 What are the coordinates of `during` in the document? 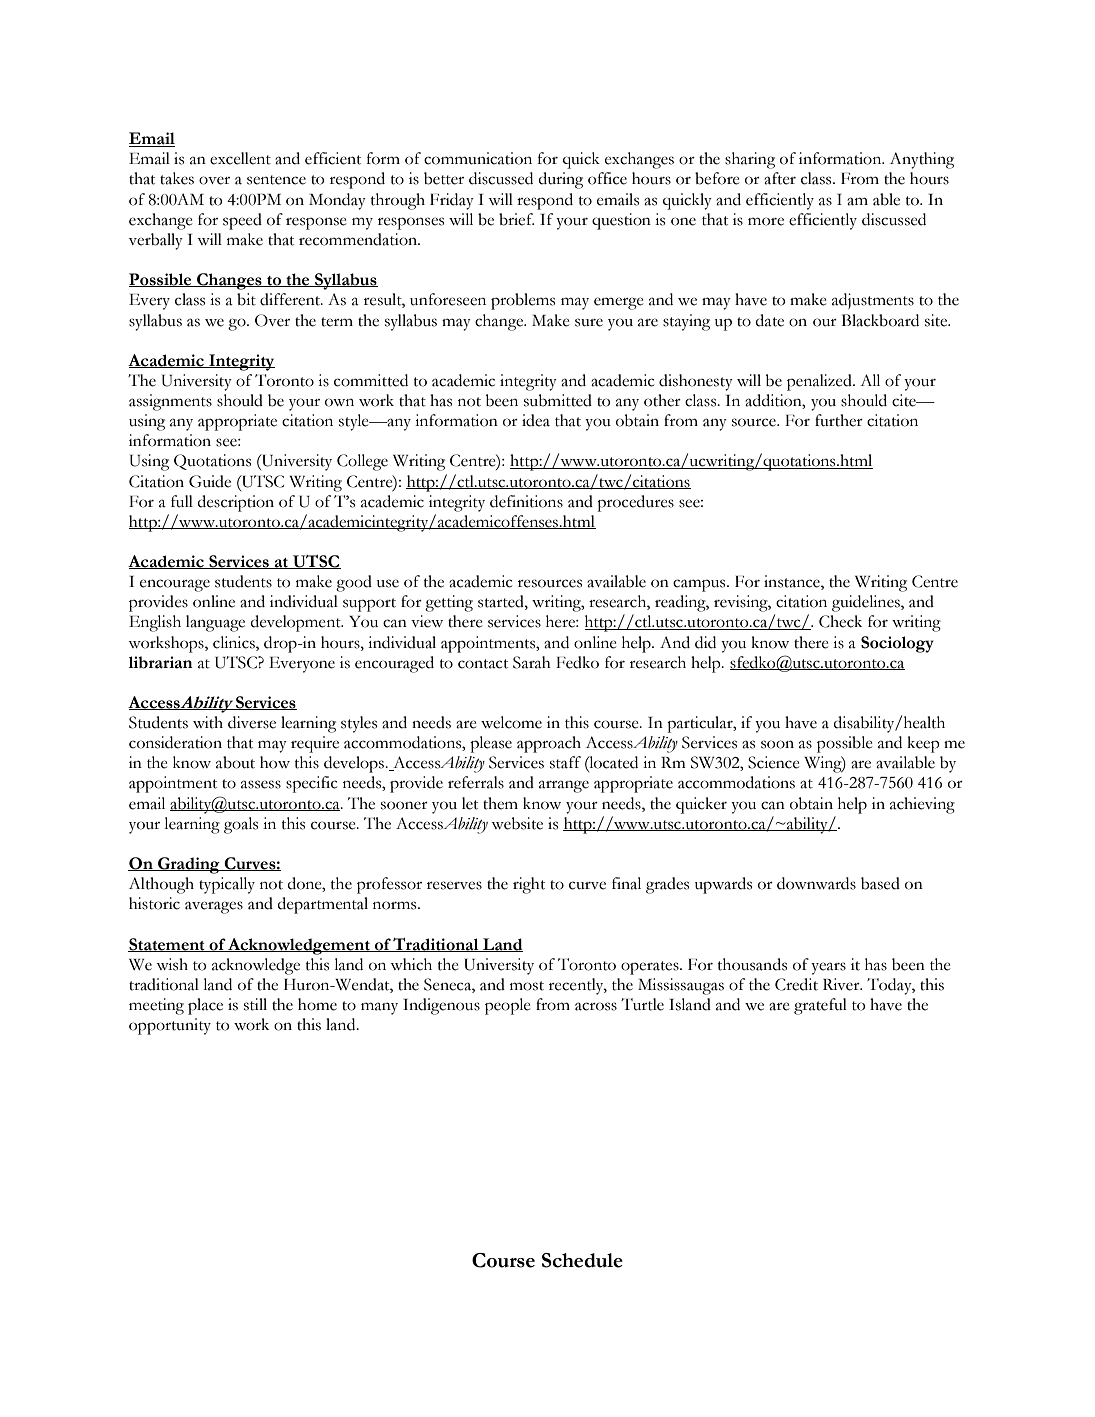 It's located at (561, 180).
